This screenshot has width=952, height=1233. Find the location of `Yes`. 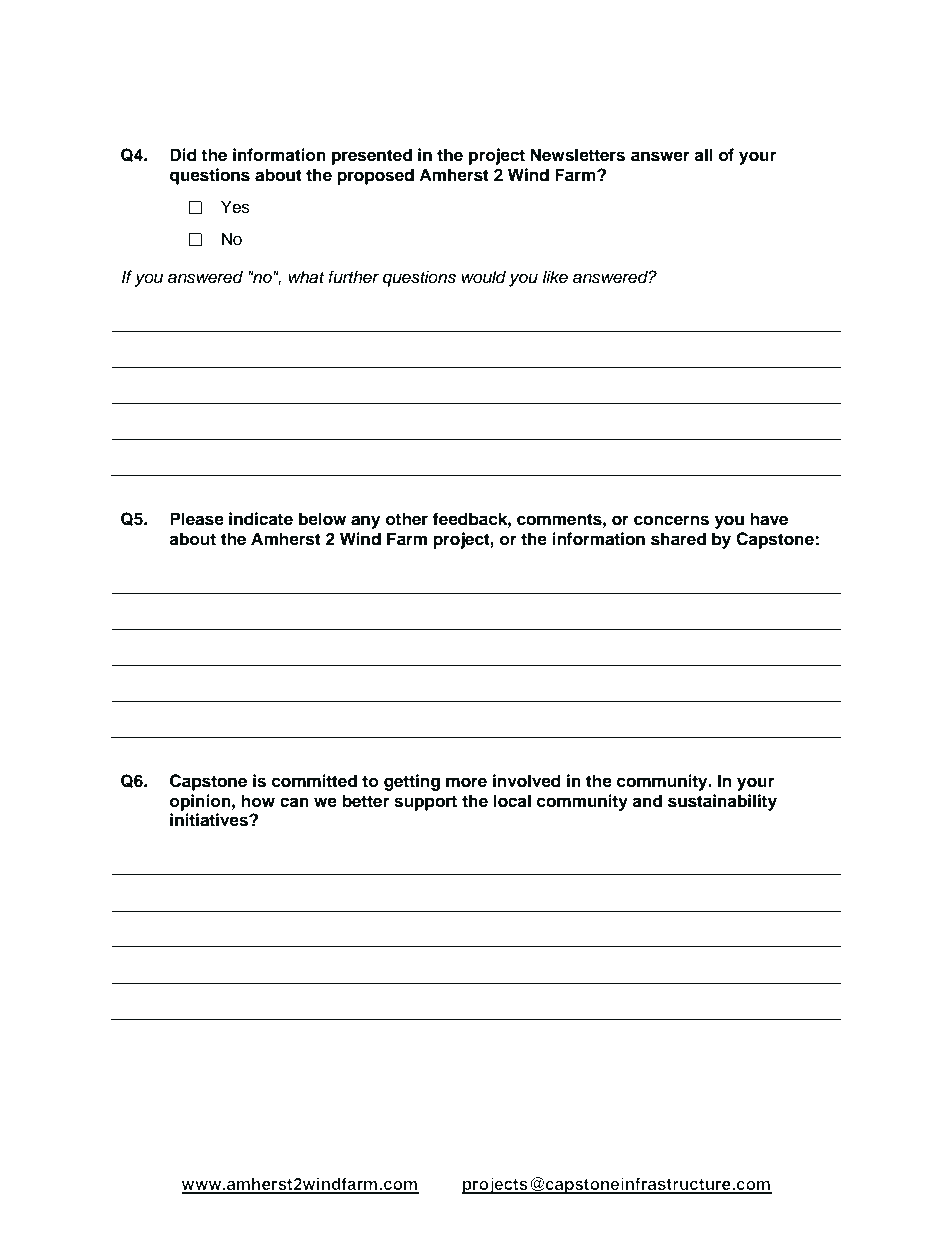

Yes is located at coordinates (235, 207).
